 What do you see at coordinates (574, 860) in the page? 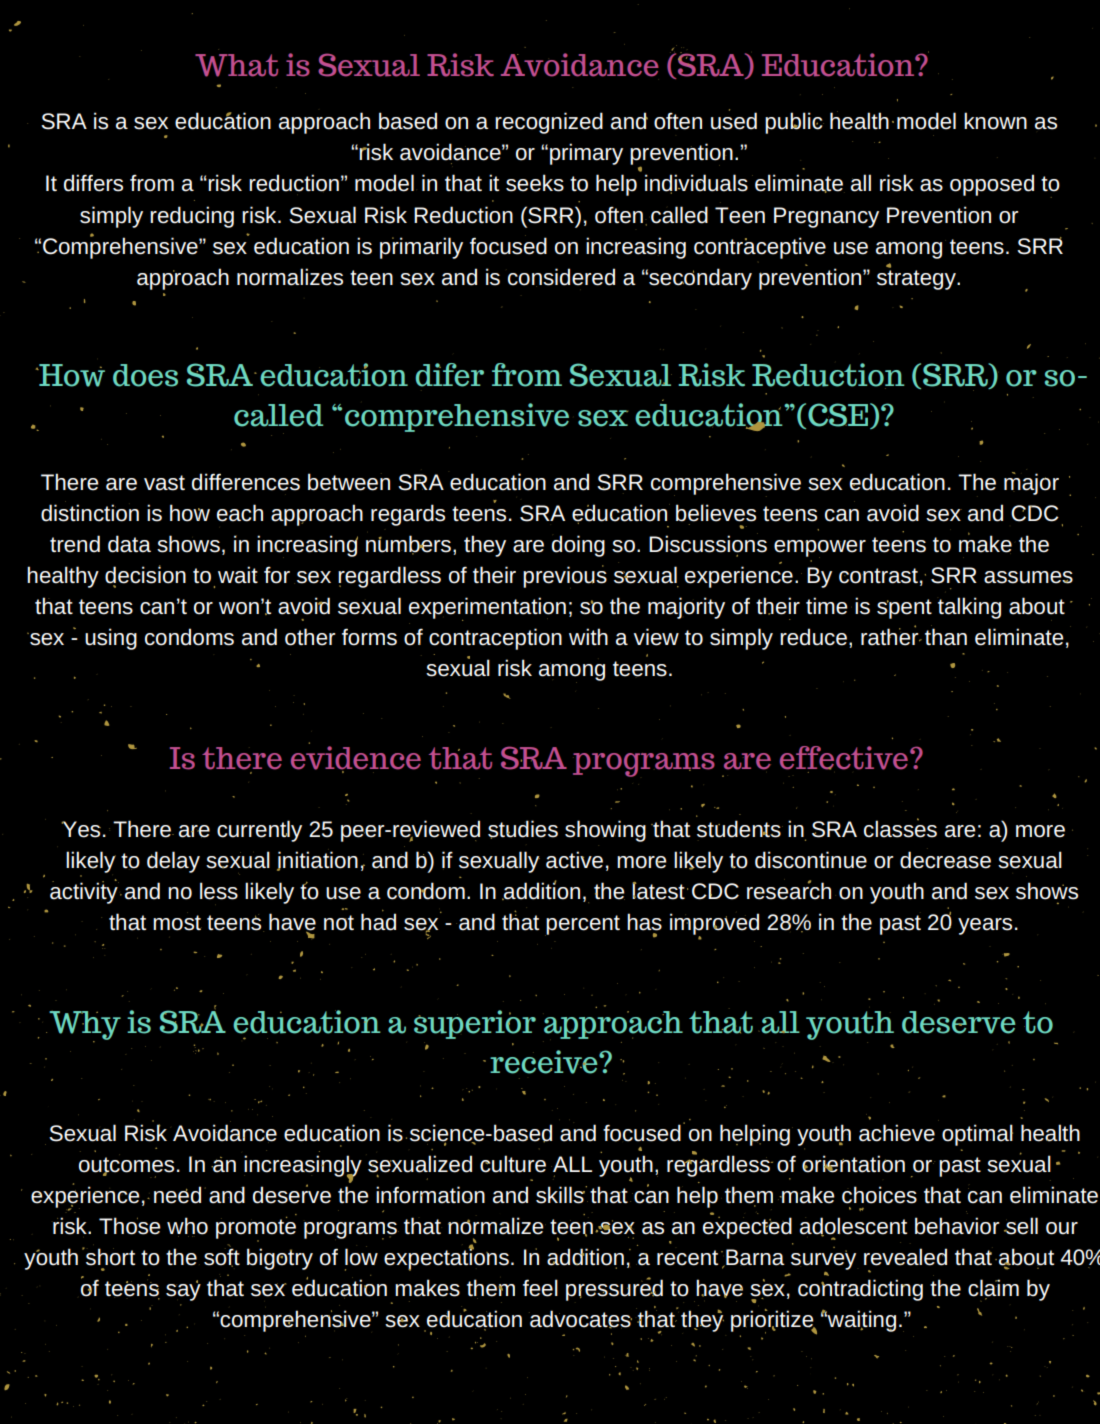
I see `active` at bounding box center [574, 860].
